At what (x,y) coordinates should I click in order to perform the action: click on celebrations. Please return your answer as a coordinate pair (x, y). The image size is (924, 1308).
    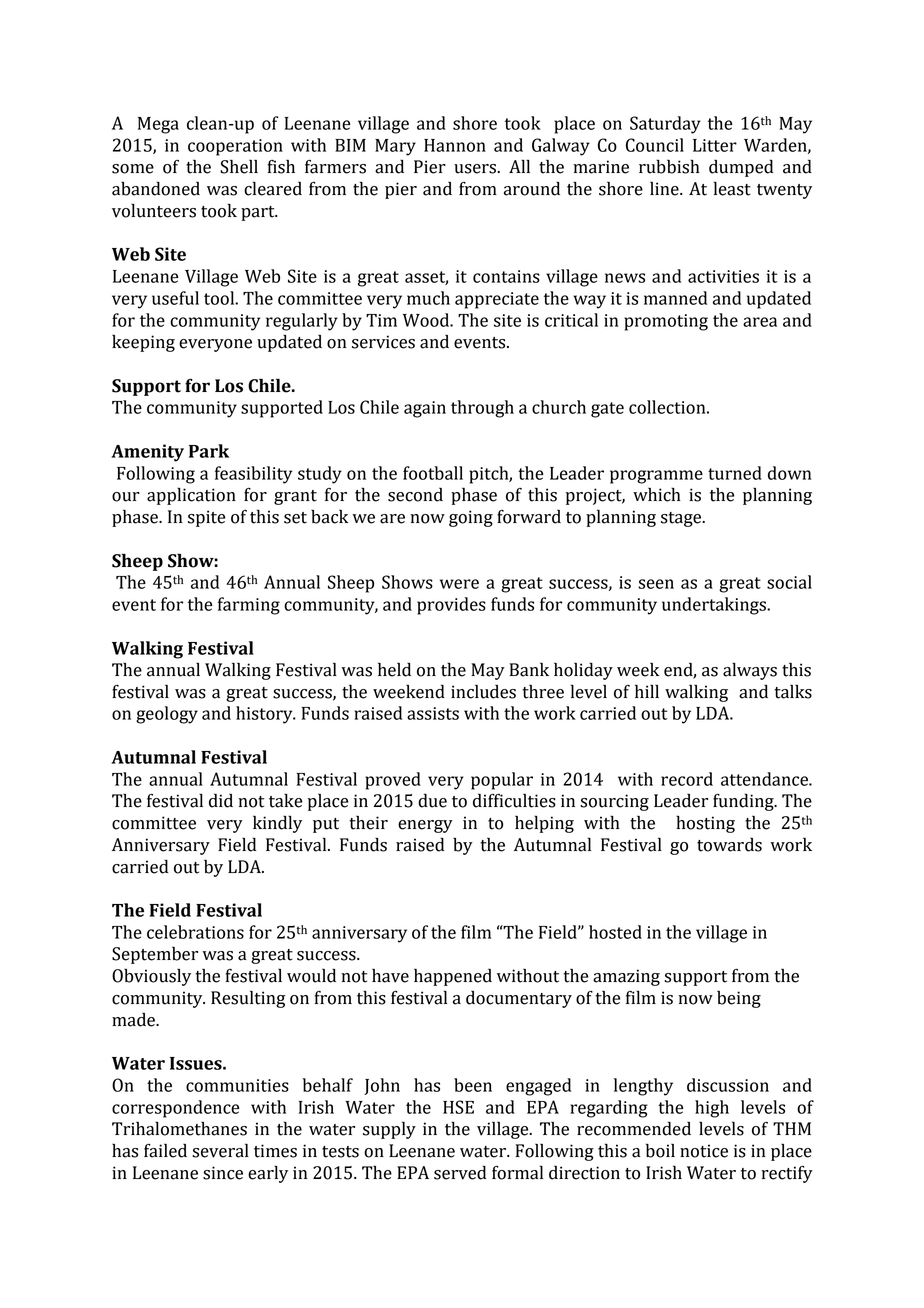
    Looking at the image, I should click on (195, 932).
